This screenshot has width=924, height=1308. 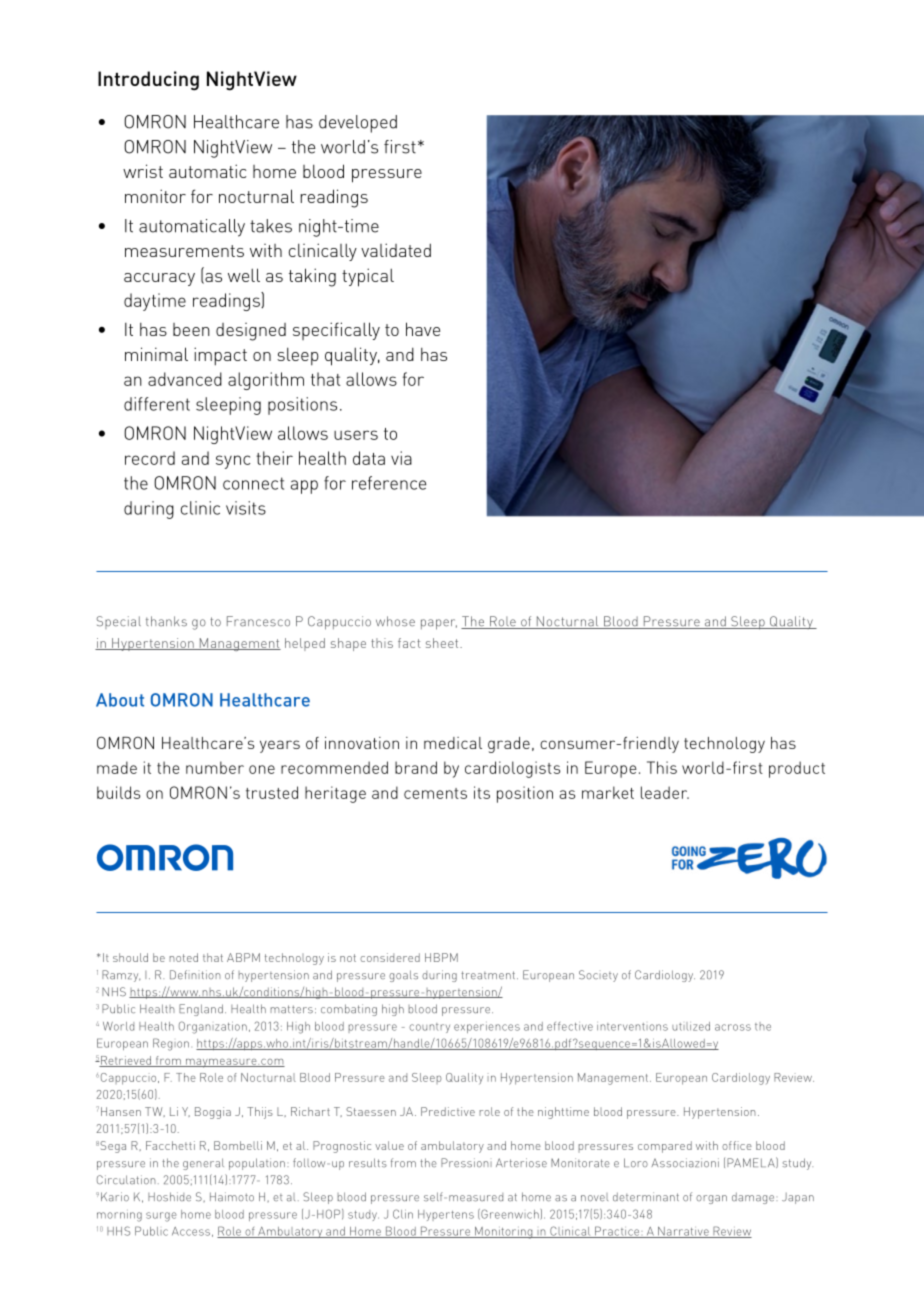 What do you see at coordinates (358, 124) in the screenshot?
I see `developed` at bounding box center [358, 124].
